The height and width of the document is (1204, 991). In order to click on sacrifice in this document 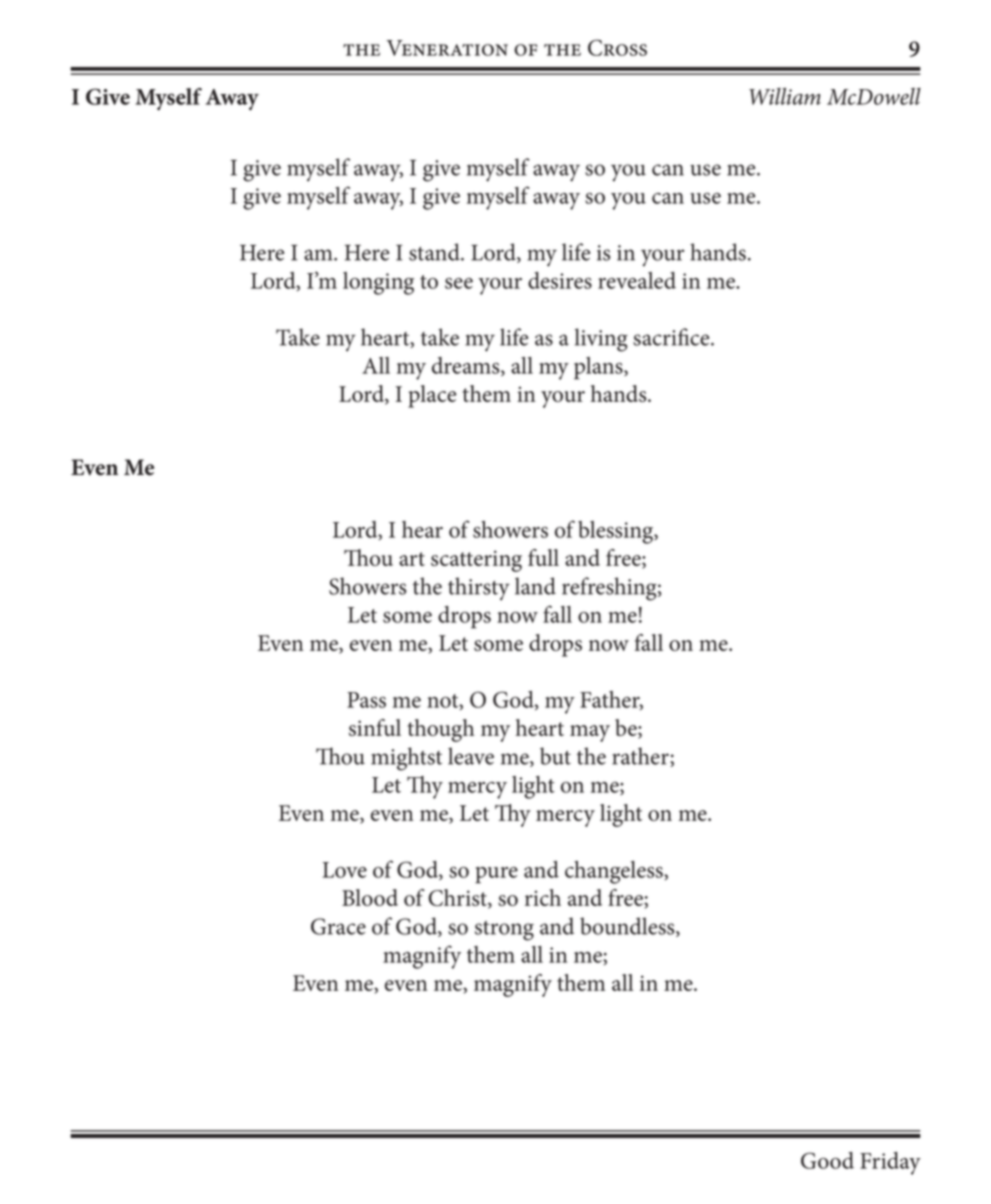, I will do `click(672, 337)`.
